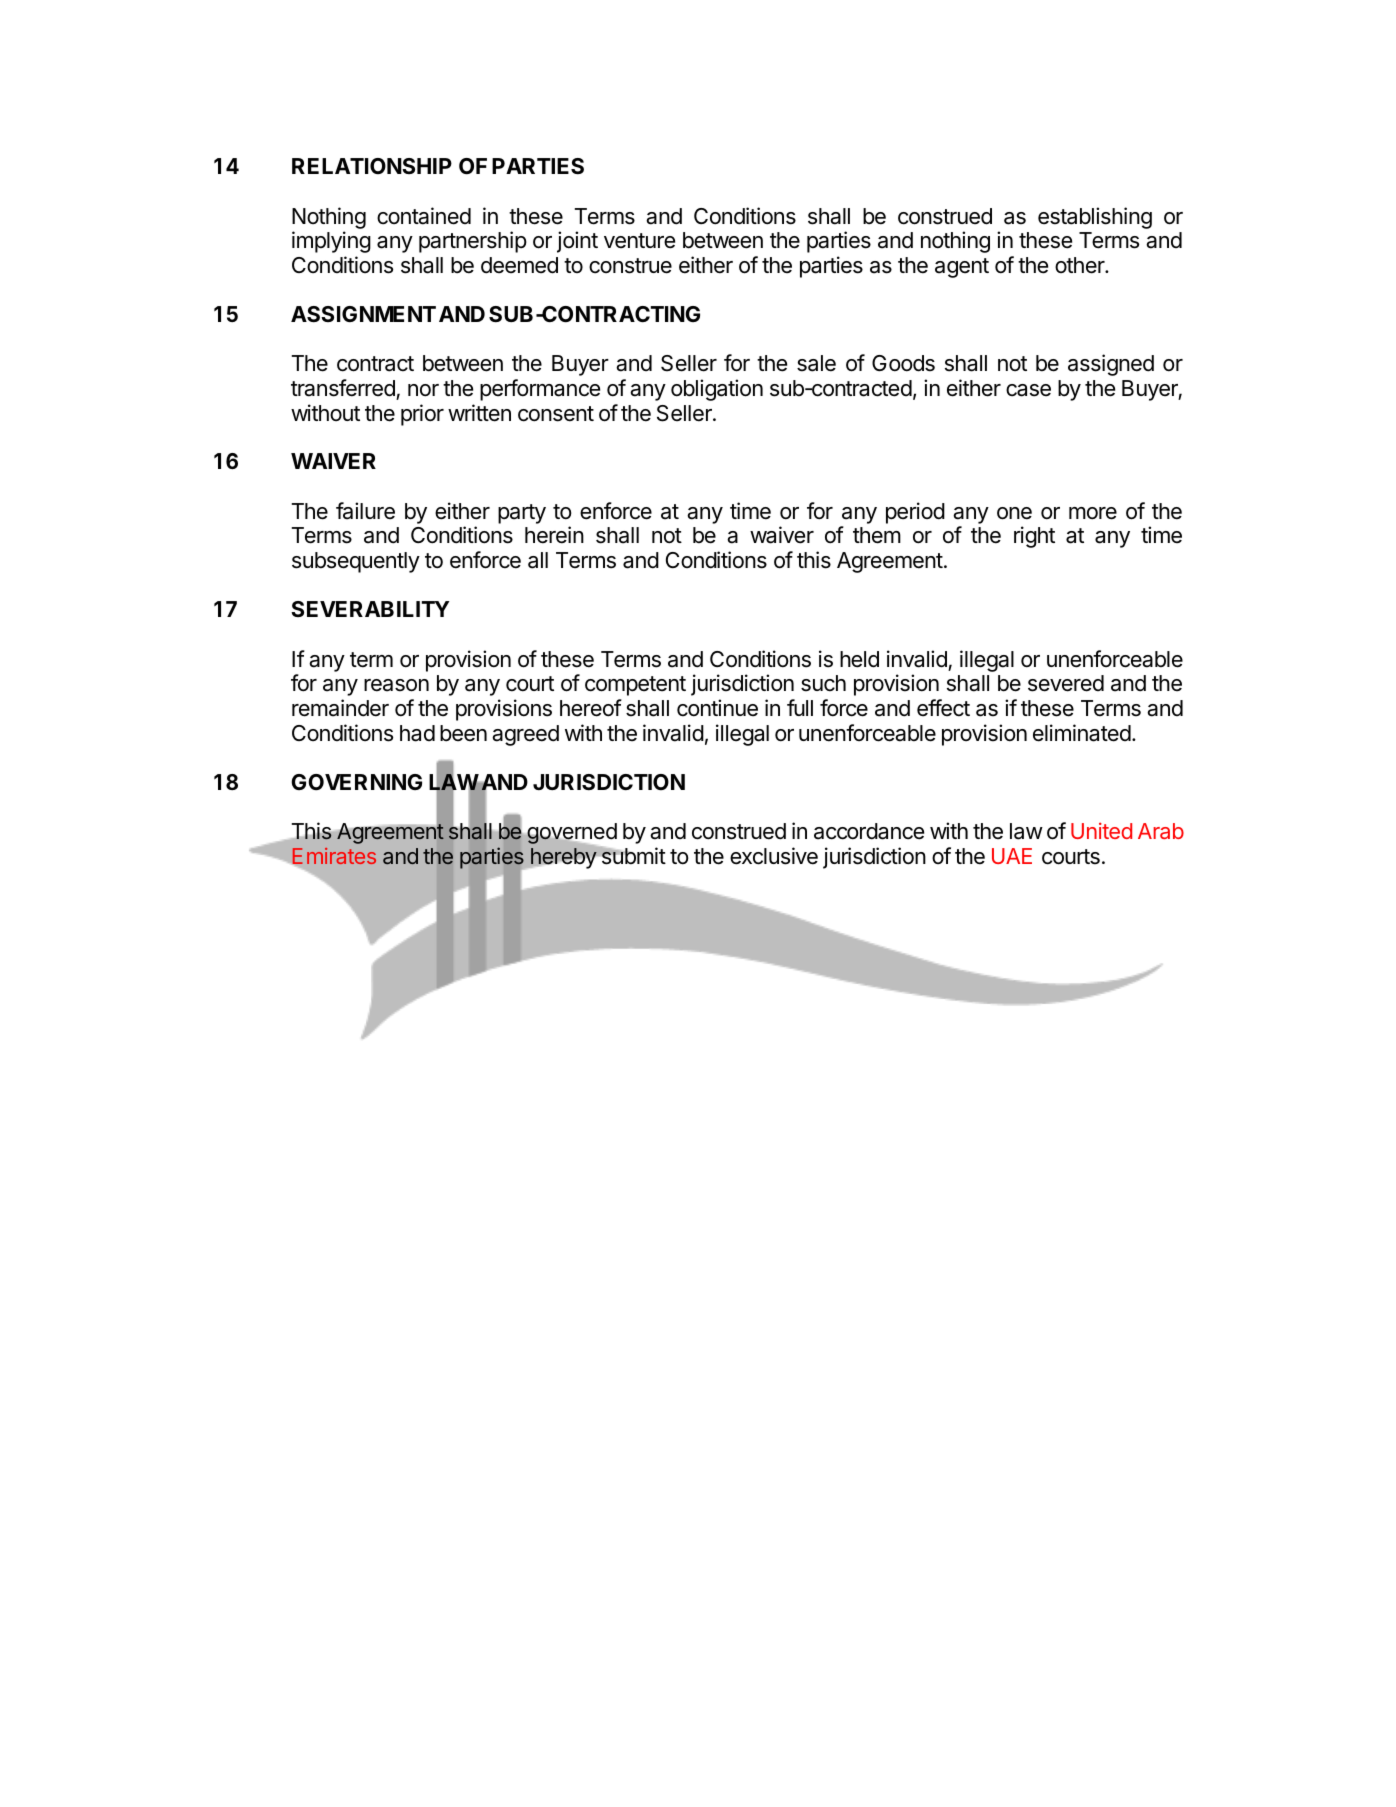  Describe the element at coordinates (1095, 218) in the screenshot. I see `establishing` at that location.
